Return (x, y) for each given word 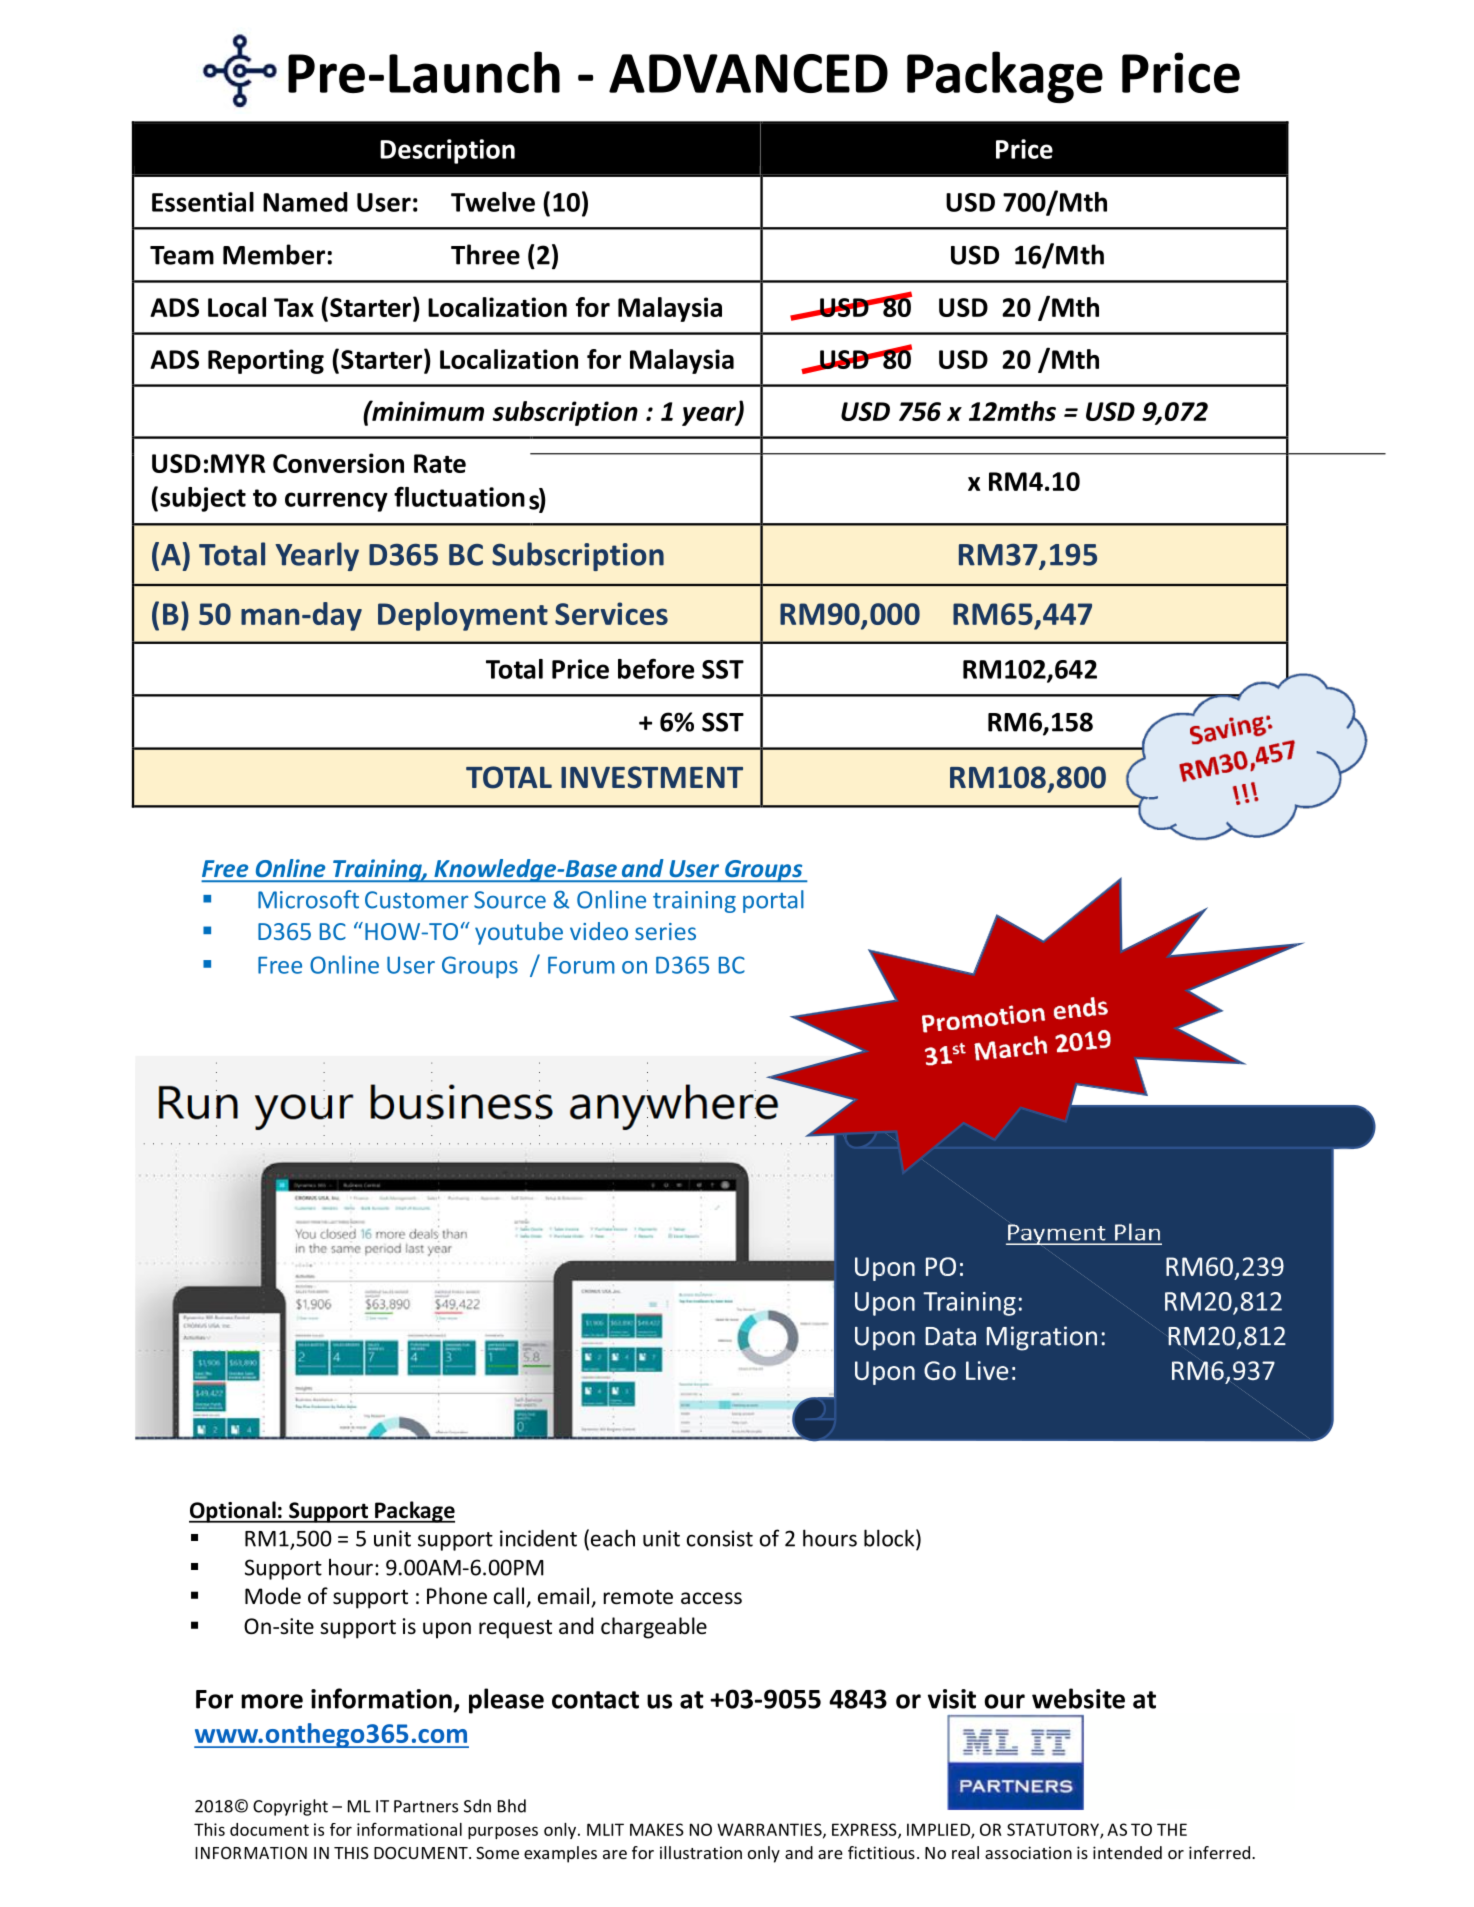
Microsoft (308, 899)
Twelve (493, 202)
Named (305, 202)
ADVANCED (748, 73)
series (665, 931)
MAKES (657, 1829)
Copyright (290, 1807)
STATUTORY (1054, 1830)
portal (773, 901)
